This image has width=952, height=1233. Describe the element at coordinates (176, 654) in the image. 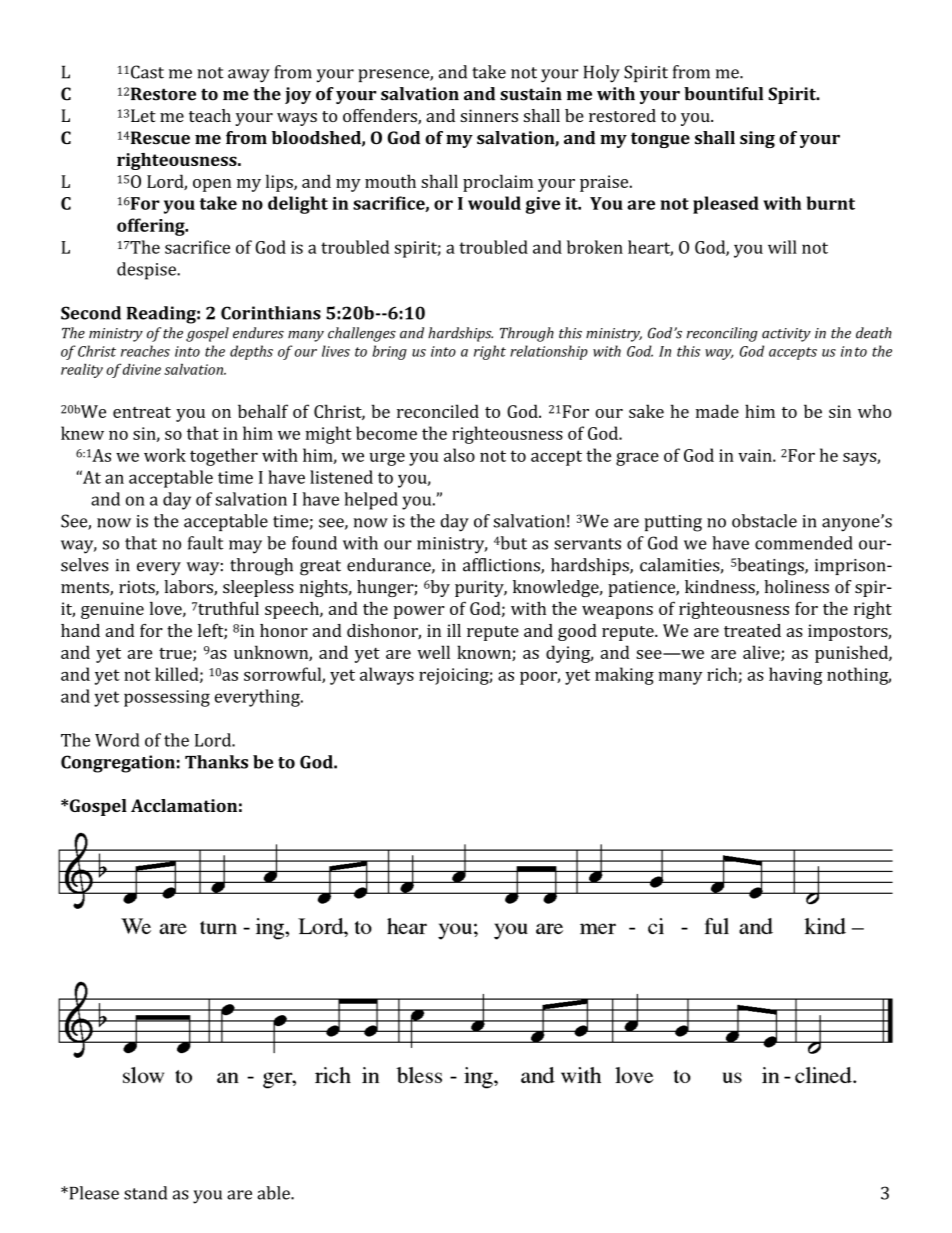

I see `true` at that location.
